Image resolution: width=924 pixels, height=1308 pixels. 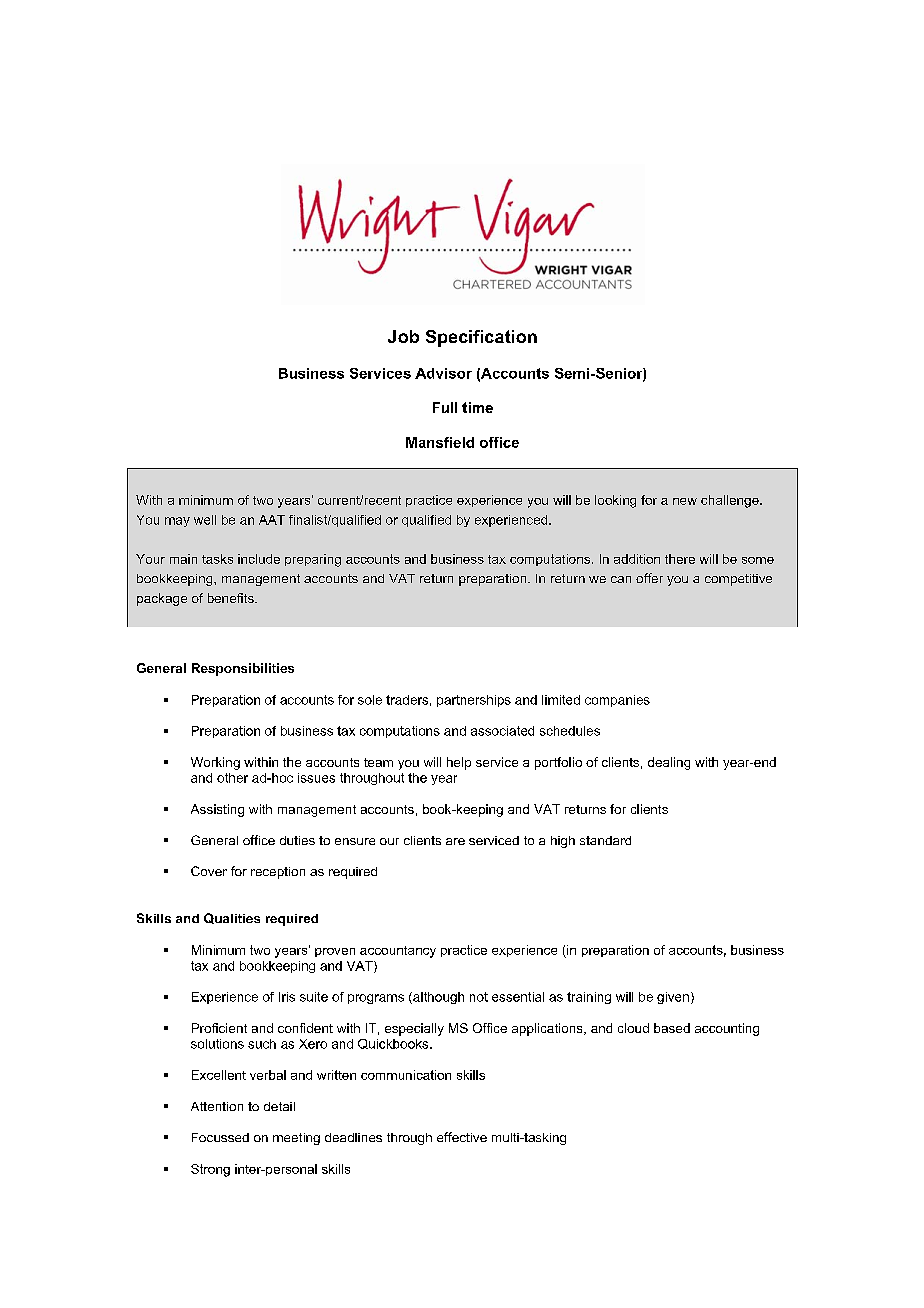 What do you see at coordinates (455, 841) in the document?
I see `are` at bounding box center [455, 841].
